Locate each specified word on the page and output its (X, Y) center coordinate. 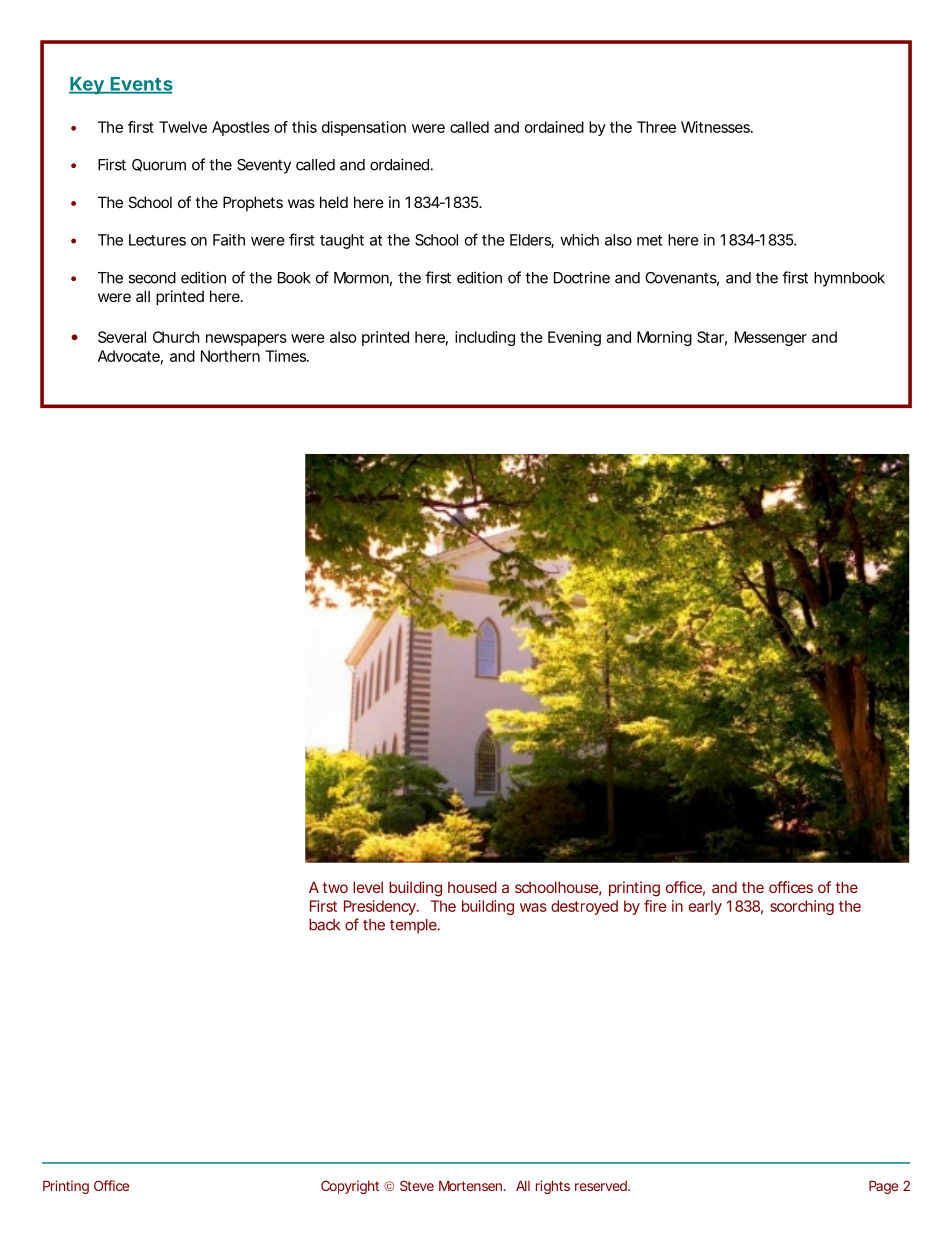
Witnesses (717, 127)
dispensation (364, 128)
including (485, 338)
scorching (802, 907)
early (705, 907)
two (335, 887)
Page (883, 1187)
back (324, 925)
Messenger (771, 338)
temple (414, 926)
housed (472, 887)
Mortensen (472, 1186)
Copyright (350, 1187)
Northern (230, 356)
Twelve (183, 127)
